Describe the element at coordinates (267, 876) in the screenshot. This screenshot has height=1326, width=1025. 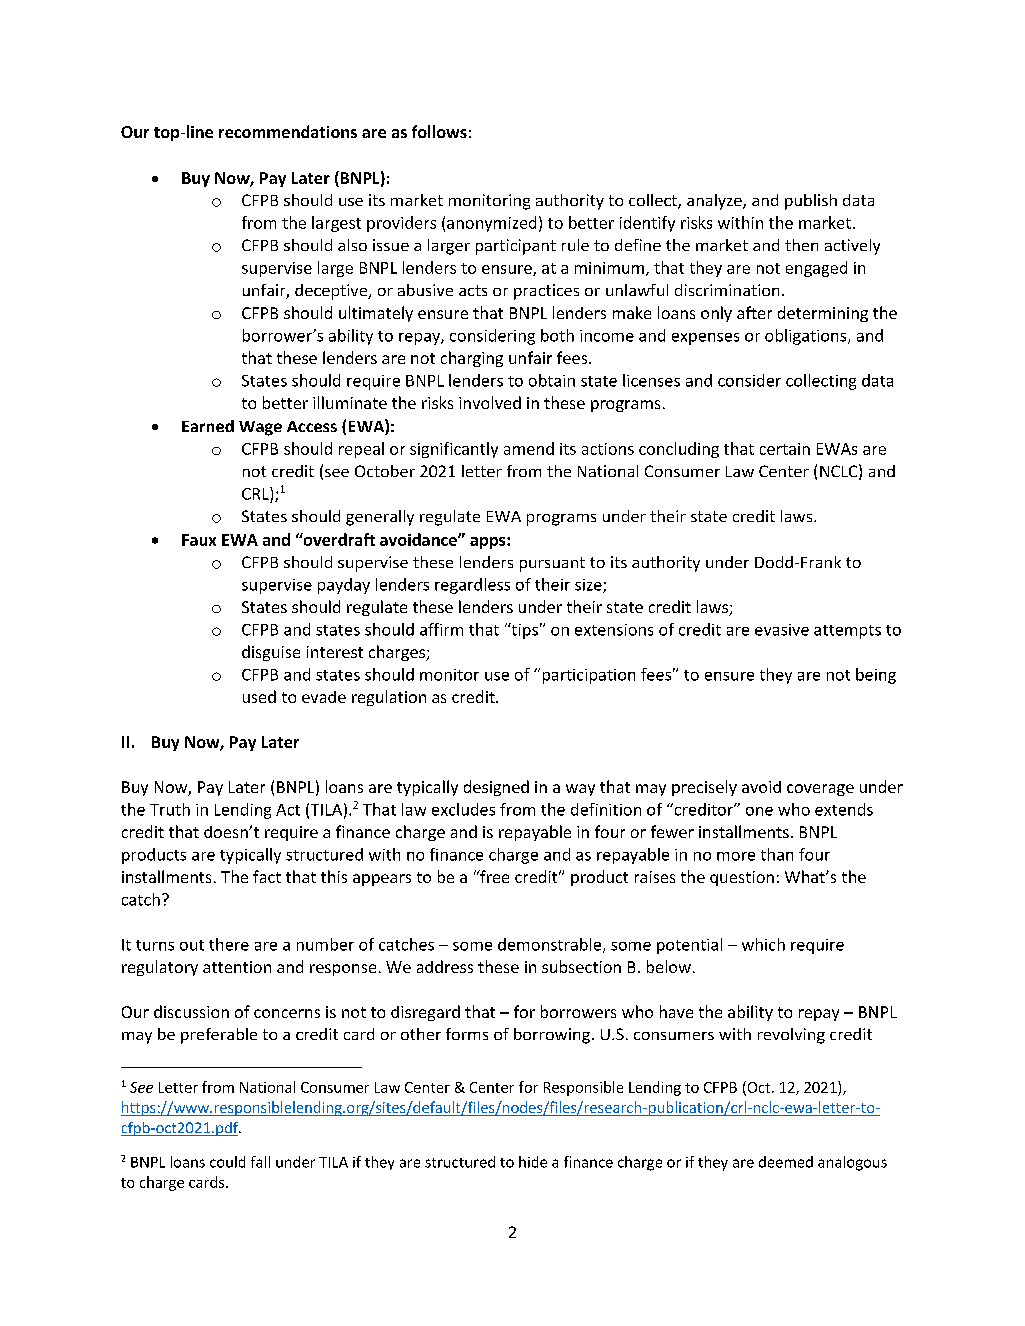
I see `fact` at that location.
